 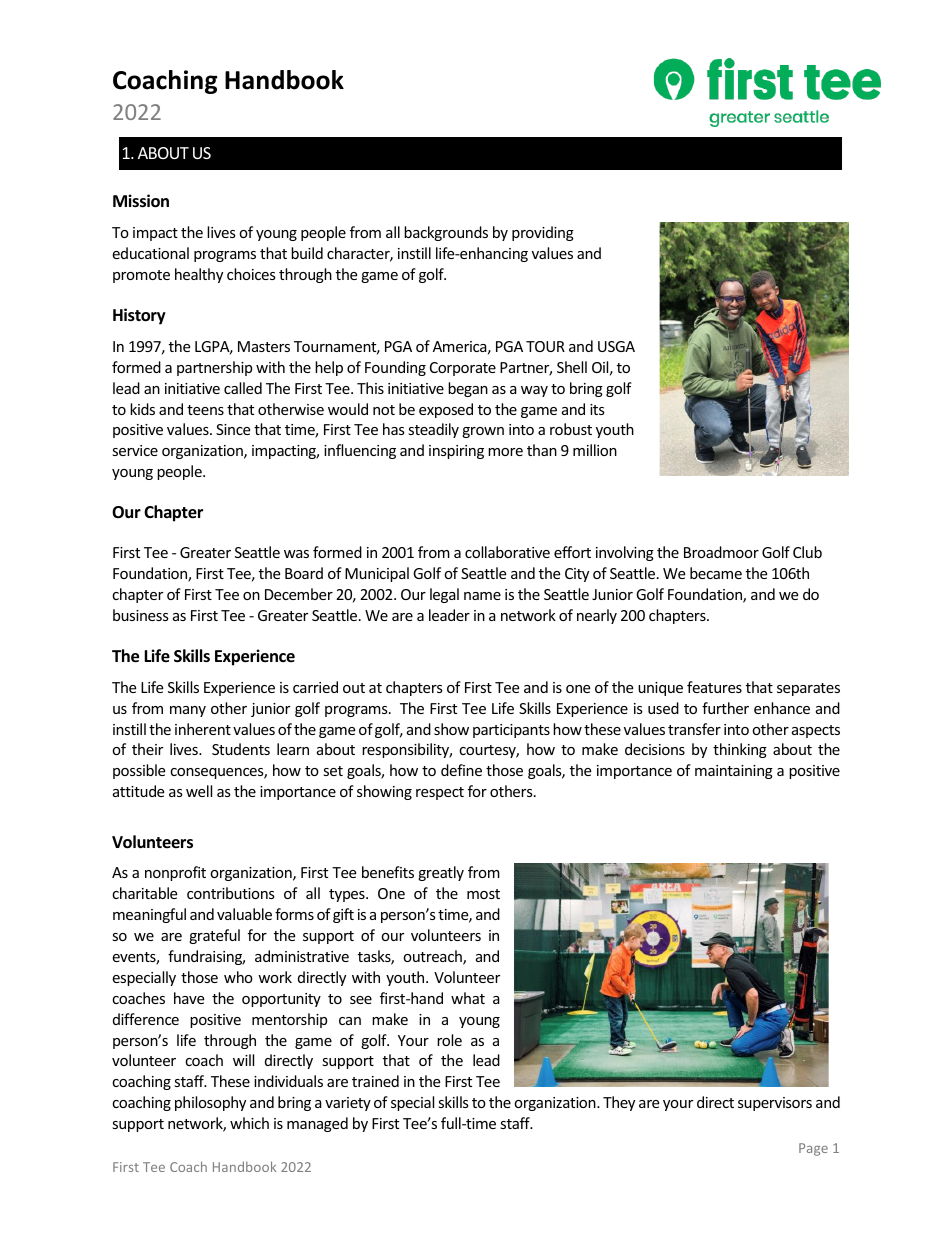 I want to click on trained, so click(x=375, y=1081).
